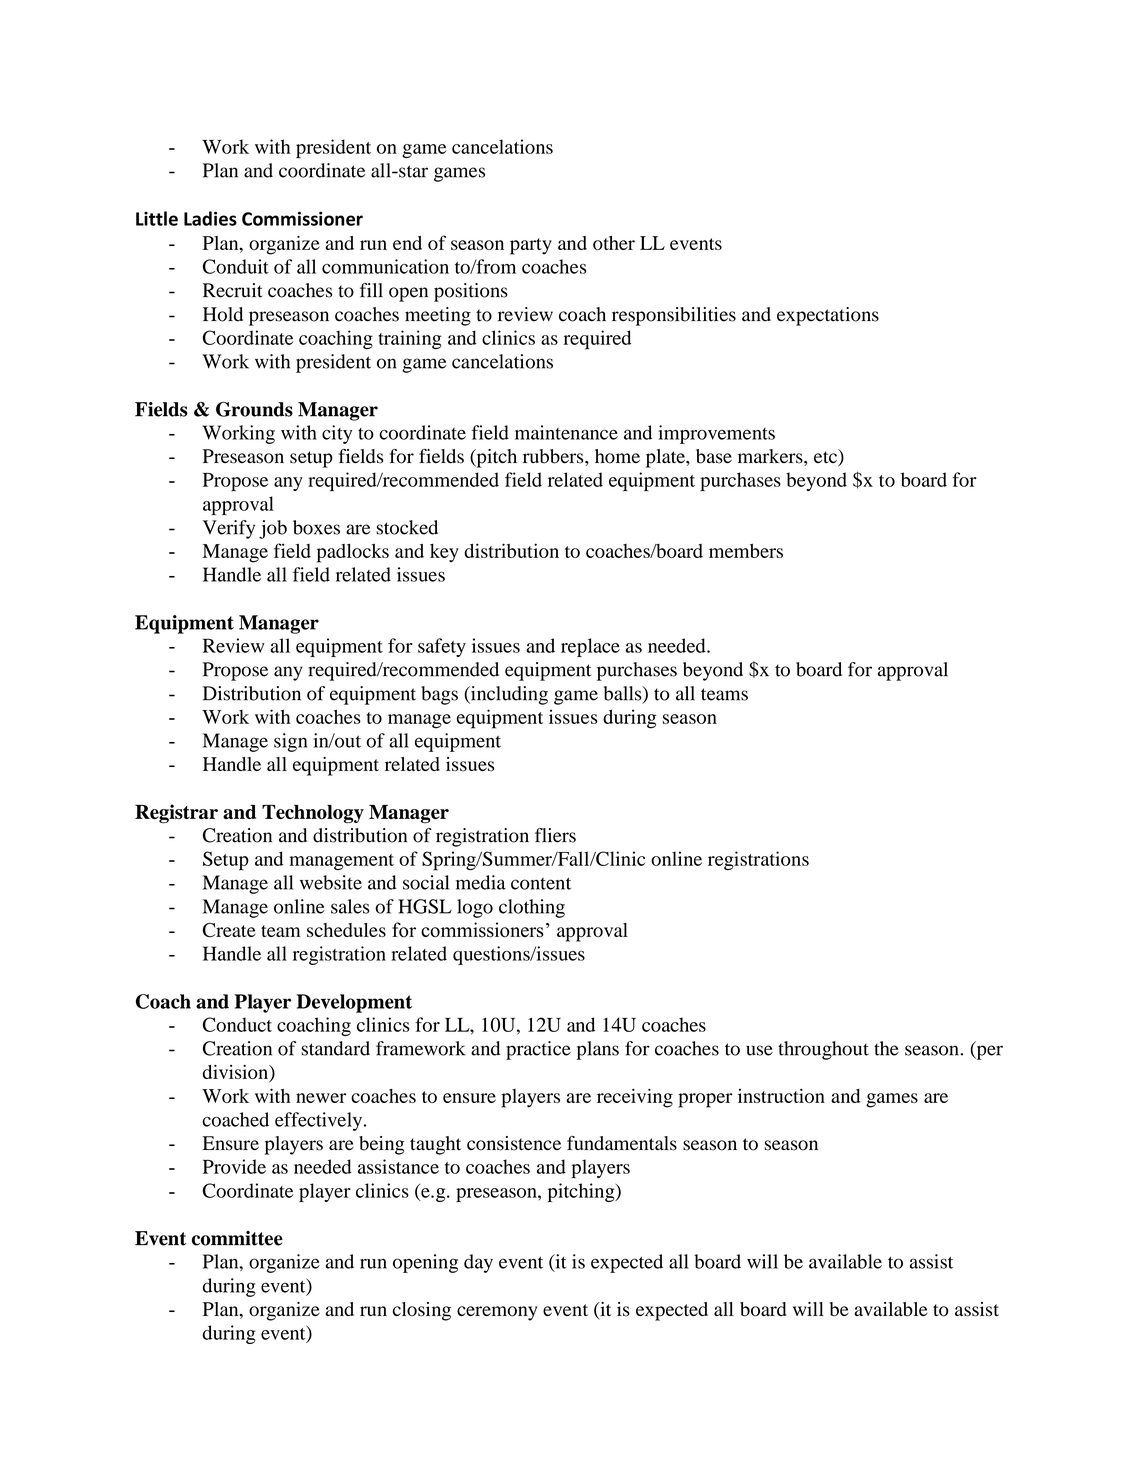  I want to click on responsibilities, so click(674, 316).
